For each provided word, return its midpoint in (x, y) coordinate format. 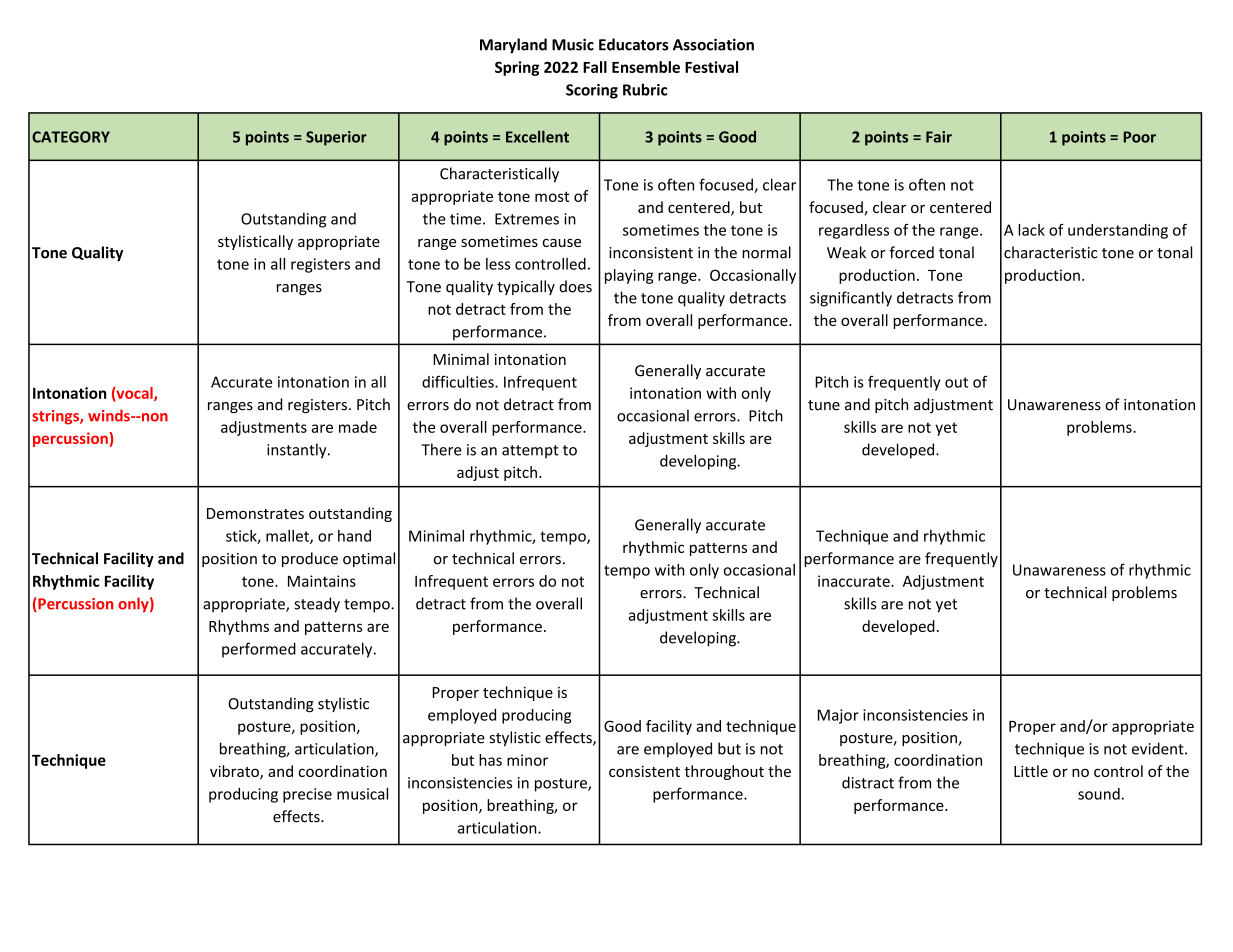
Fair (939, 137)
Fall (595, 67)
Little (1031, 771)
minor (527, 760)
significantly (851, 299)
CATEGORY (71, 137)
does (575, 286)
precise (307, 795)
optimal (369, 559)
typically (526, 287)
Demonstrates (255, 513)
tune (824, 405)
